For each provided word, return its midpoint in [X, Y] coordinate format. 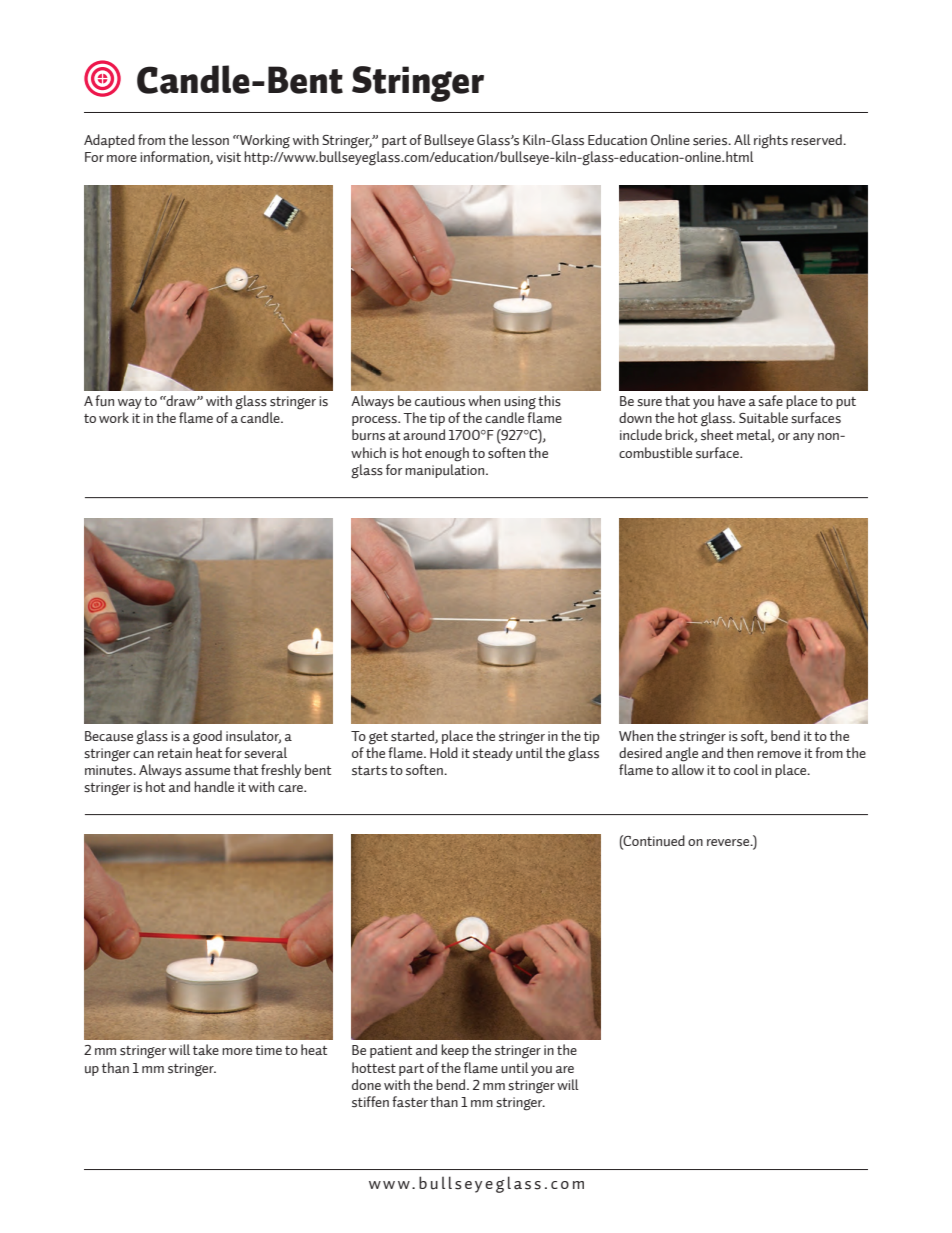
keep [455, 1051]
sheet [717, 435]
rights [771, 141]
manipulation [444, 471]
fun [104, 401]
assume [207, 772]
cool [746, 769]
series [711, 140]
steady [493, 754]
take [206, 1050]
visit [228, 157]
